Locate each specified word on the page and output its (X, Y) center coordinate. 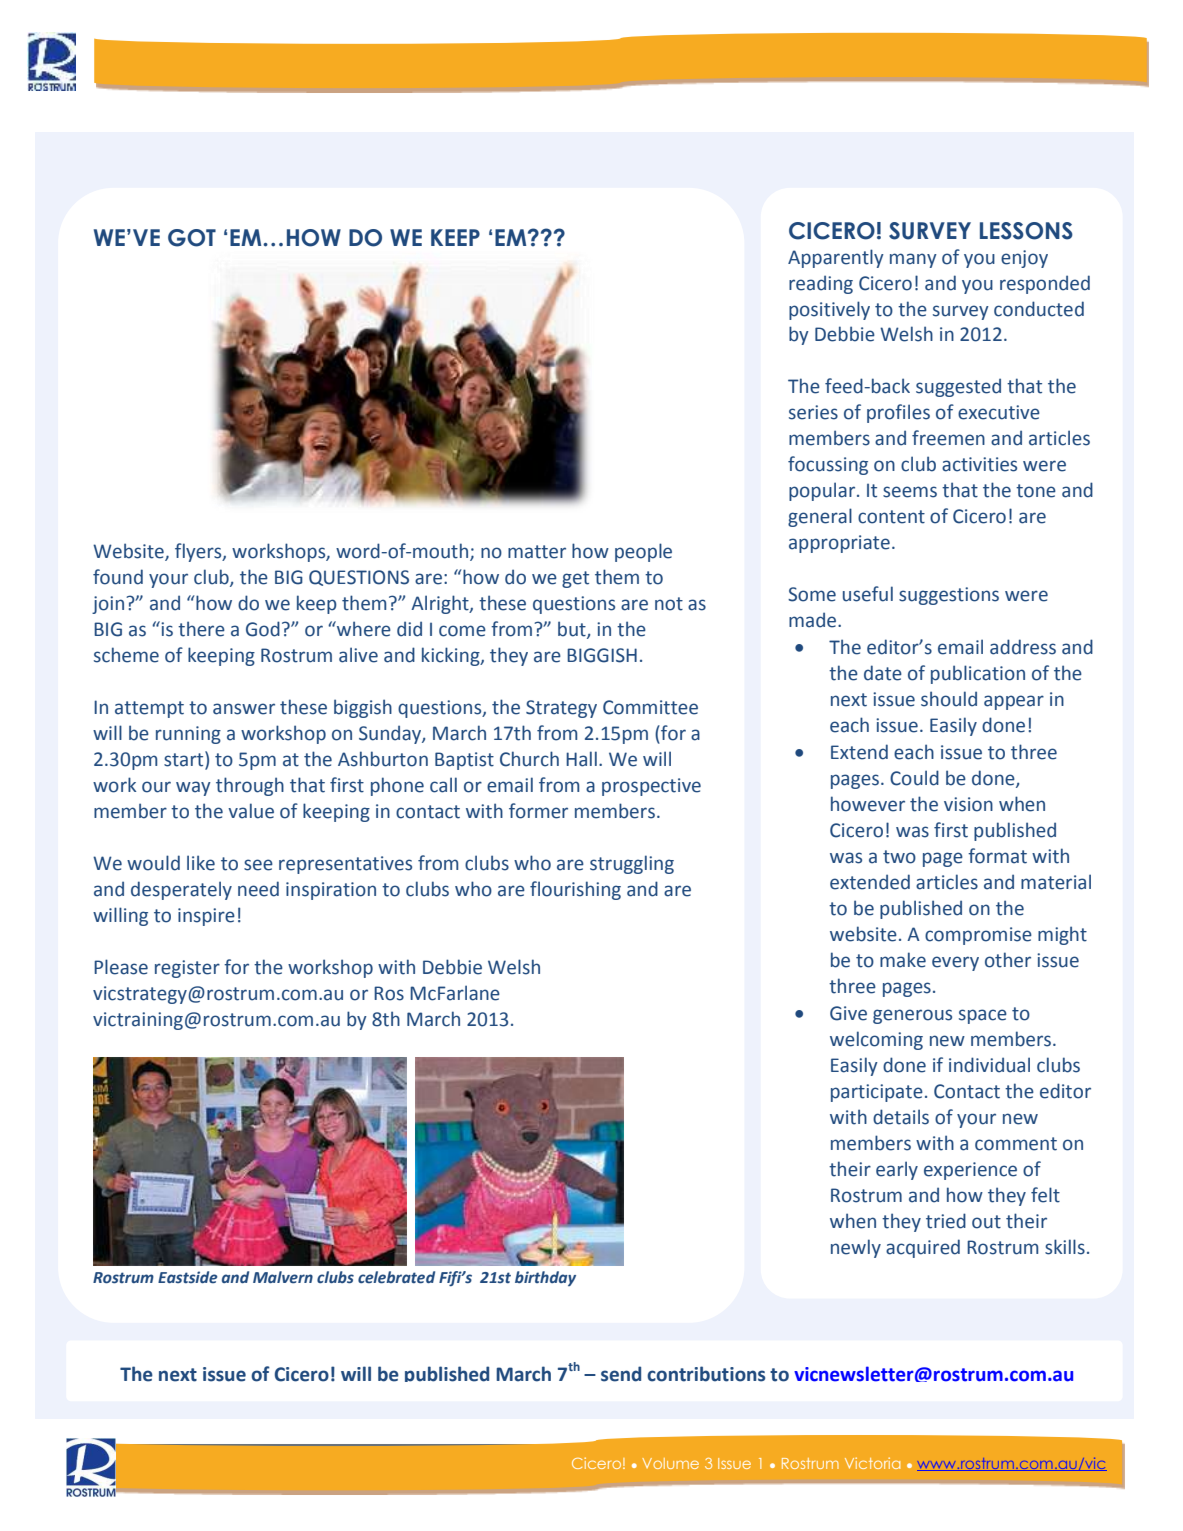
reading (821, 284)
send (621, 1374)
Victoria (872, 1463)
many (913, 260)
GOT (192, 238)
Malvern (283, 1277)
